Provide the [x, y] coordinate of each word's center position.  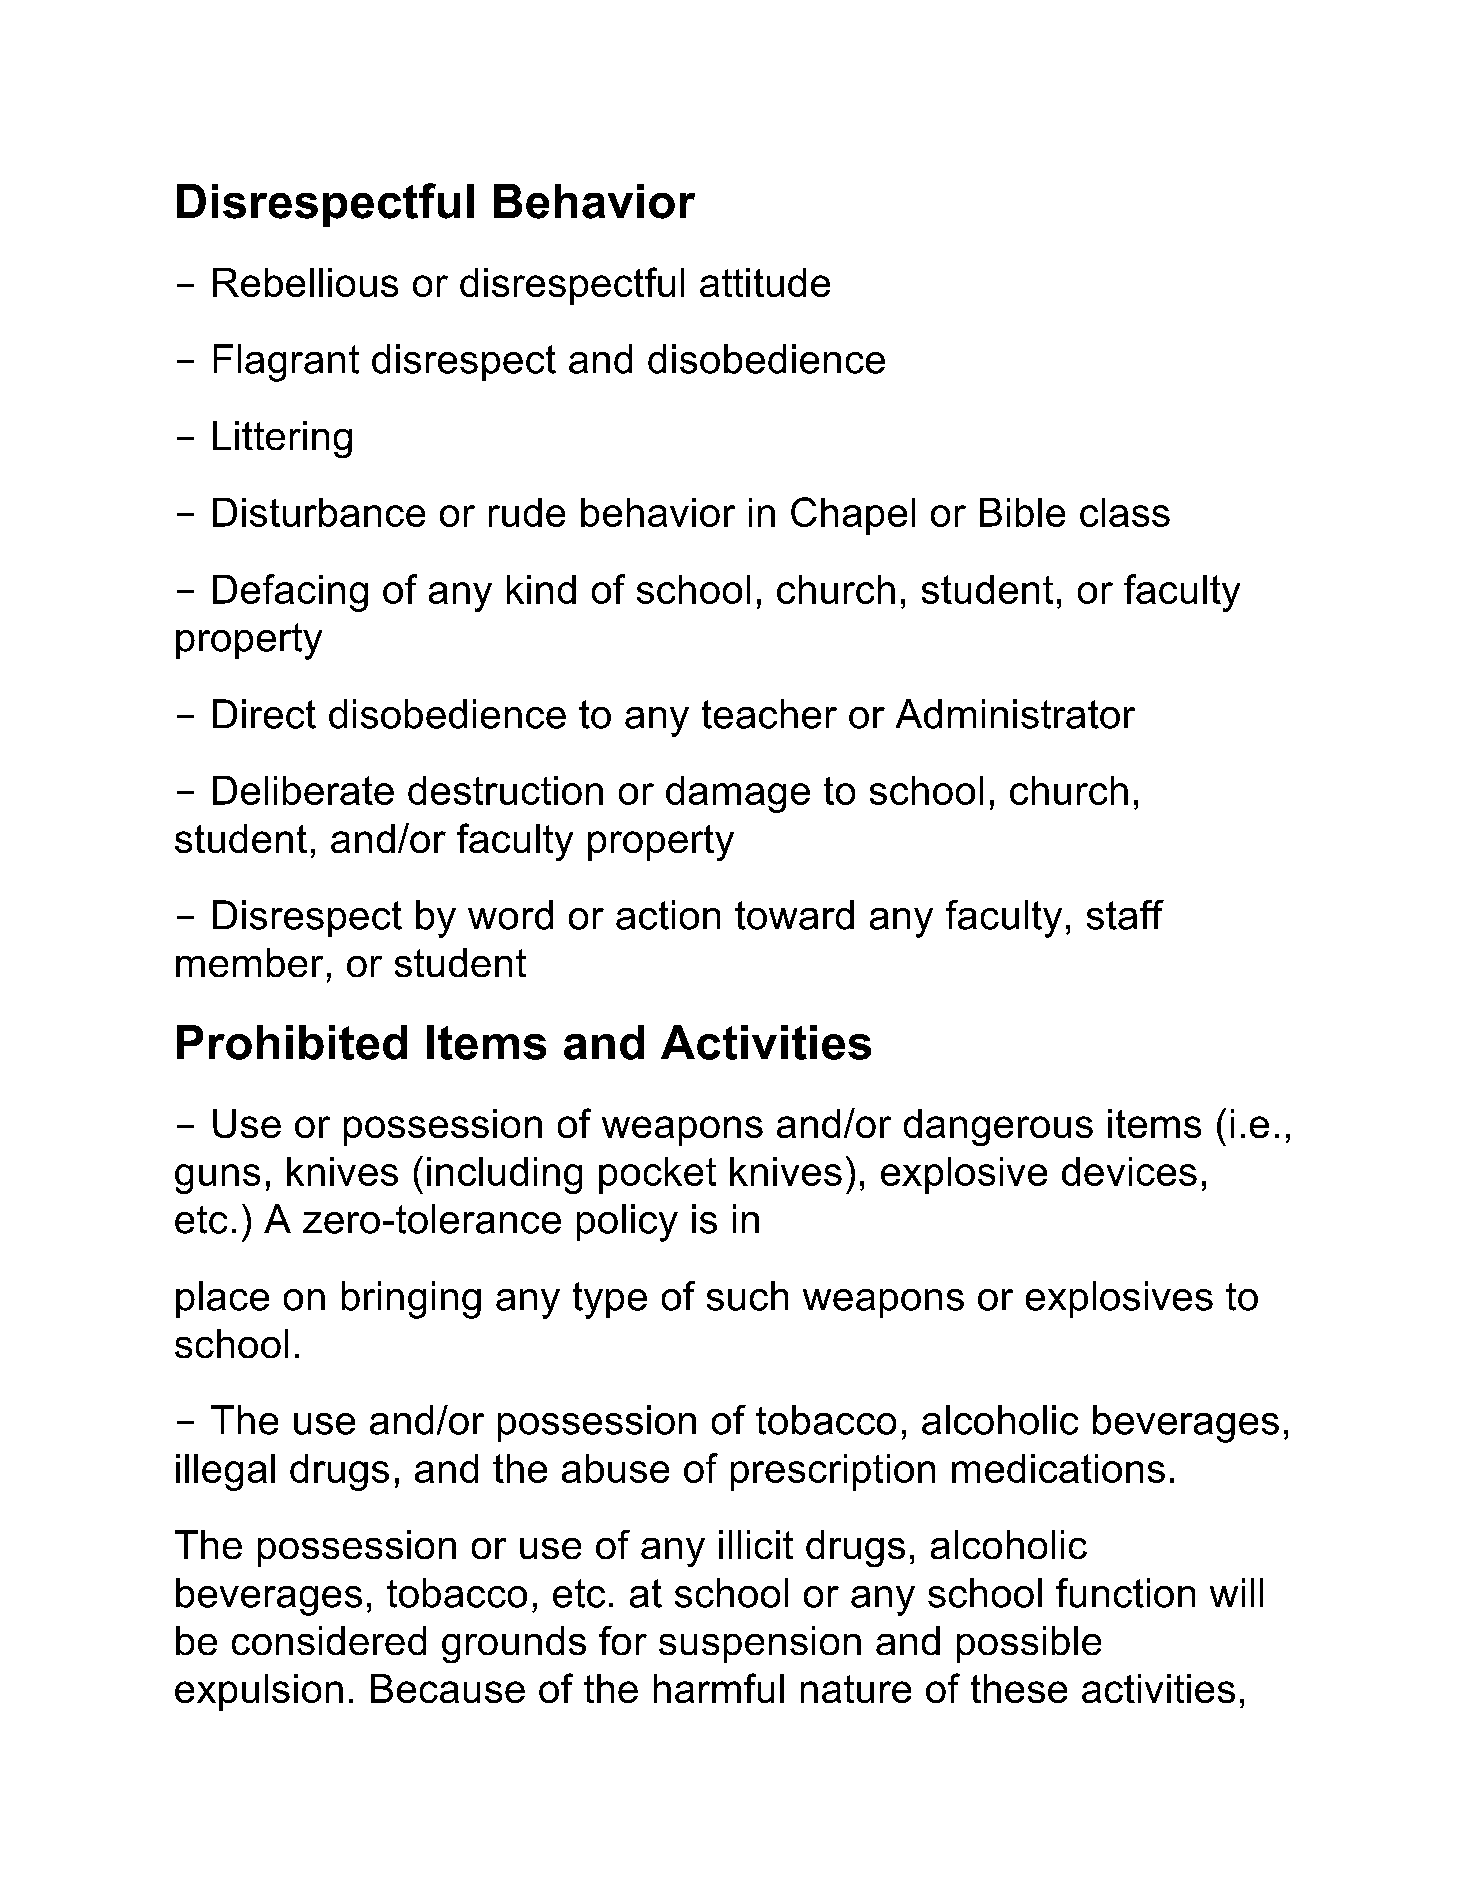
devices [1129, 1171]
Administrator [1015, 714]
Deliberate [303, 790]
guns [217, 1179]
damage [738, 794]
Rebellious [305, 282]
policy [627, 1223]
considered [329, 1640]
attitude [765, 282]
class [1125, 512]
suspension [760, 1644]
